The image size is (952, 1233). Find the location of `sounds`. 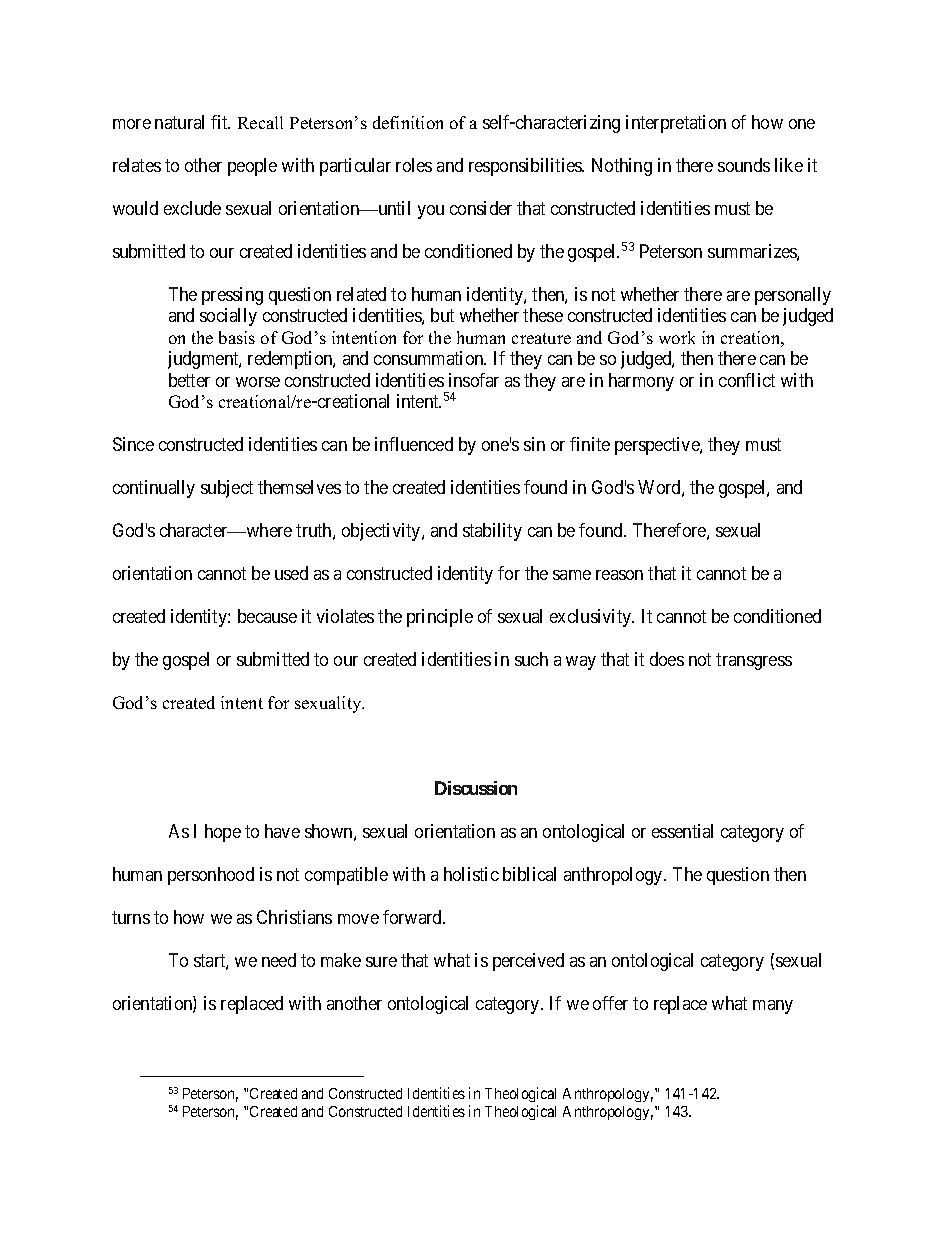

sounds is located at coordinates (744, 165).
